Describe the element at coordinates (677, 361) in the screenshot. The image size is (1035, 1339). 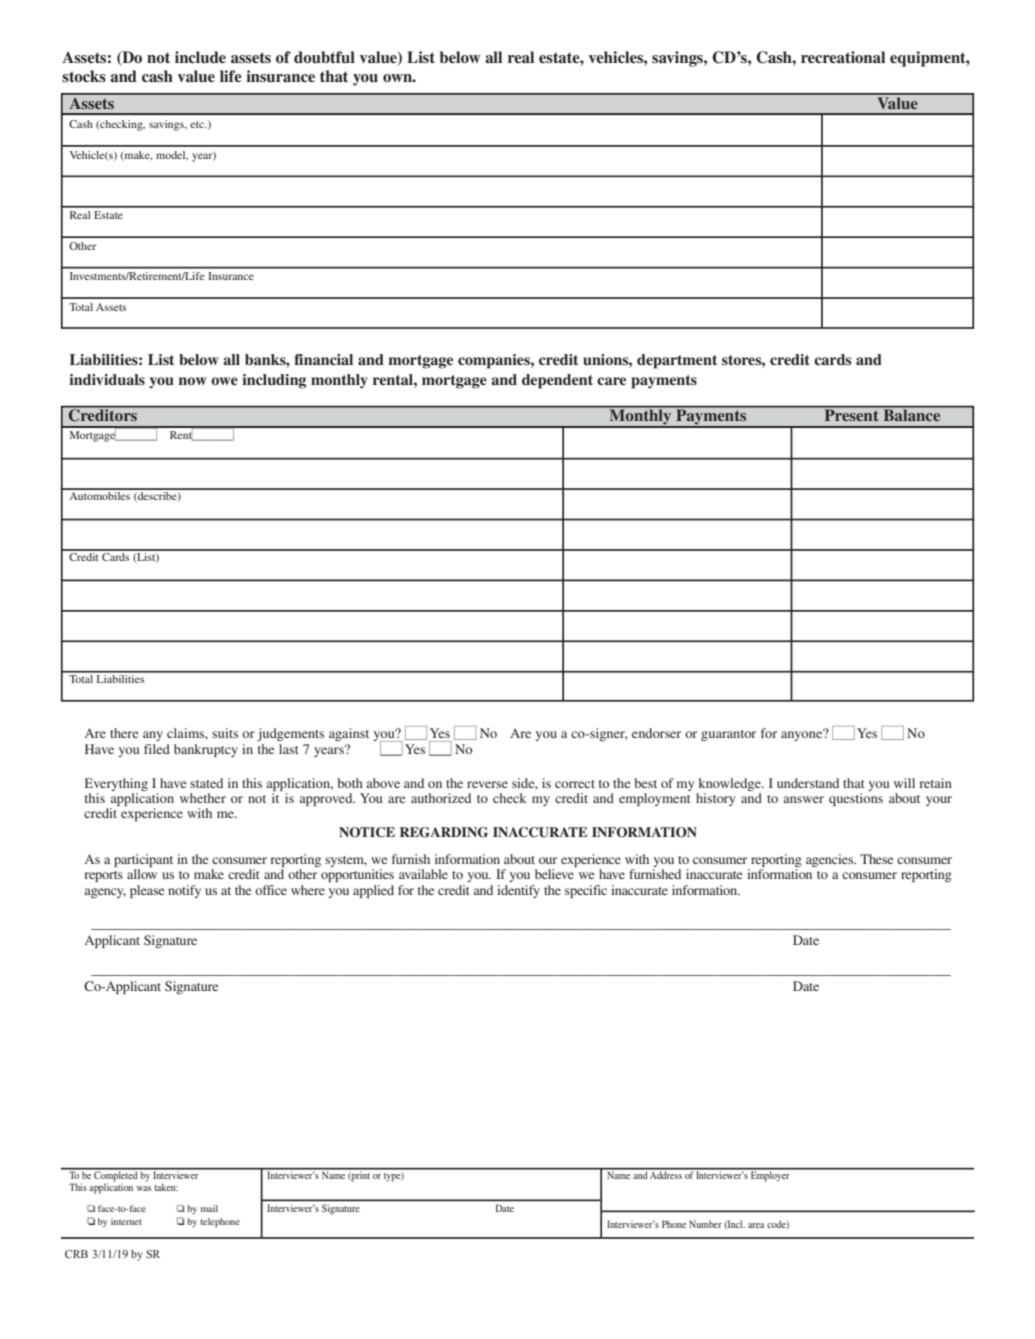
I see `department` at that location.
